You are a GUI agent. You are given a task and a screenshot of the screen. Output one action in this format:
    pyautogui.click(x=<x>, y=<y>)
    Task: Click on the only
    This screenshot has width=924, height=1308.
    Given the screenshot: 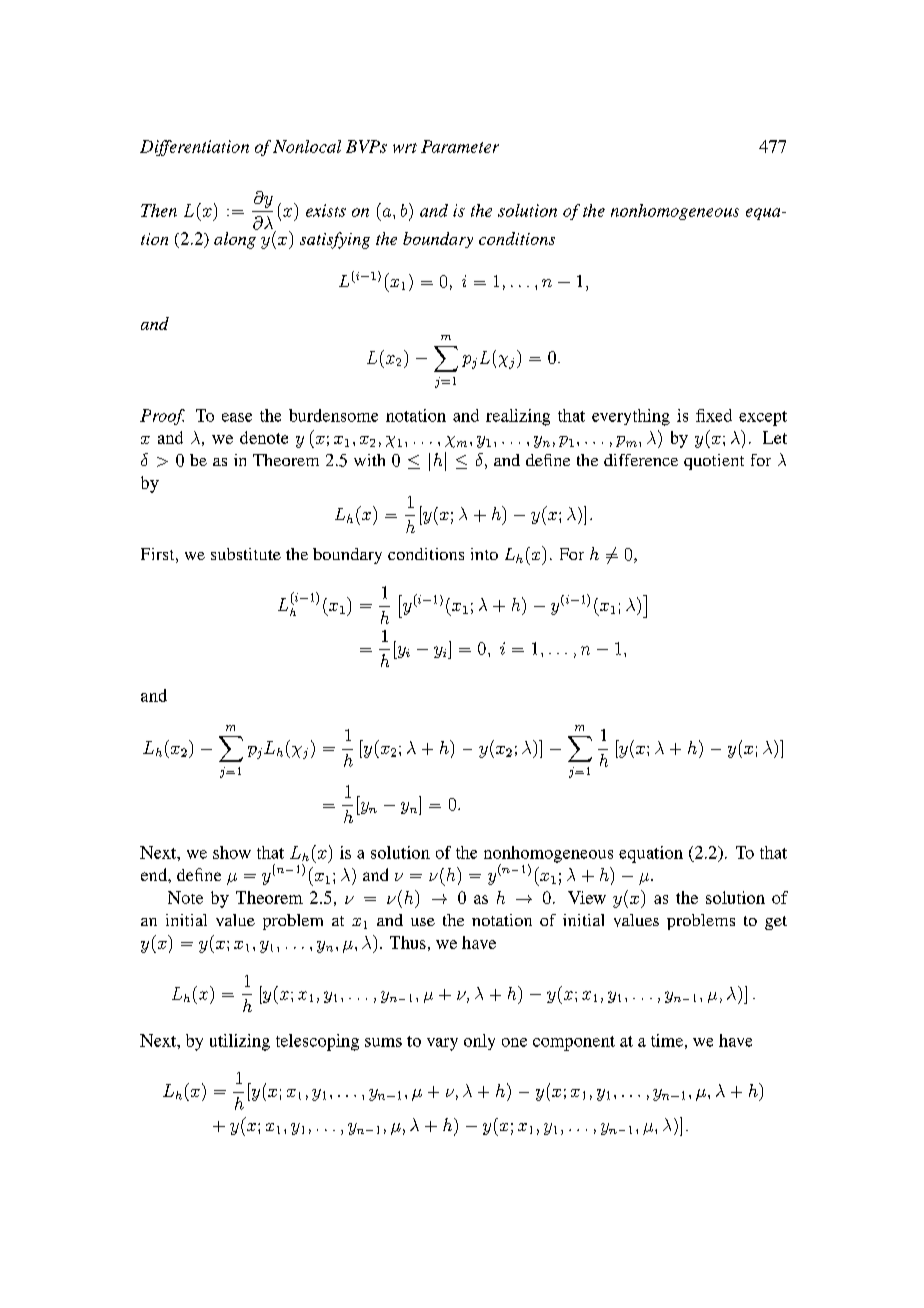 What is the action you would take?
    pyautogui.click(x=479, y=1042)
